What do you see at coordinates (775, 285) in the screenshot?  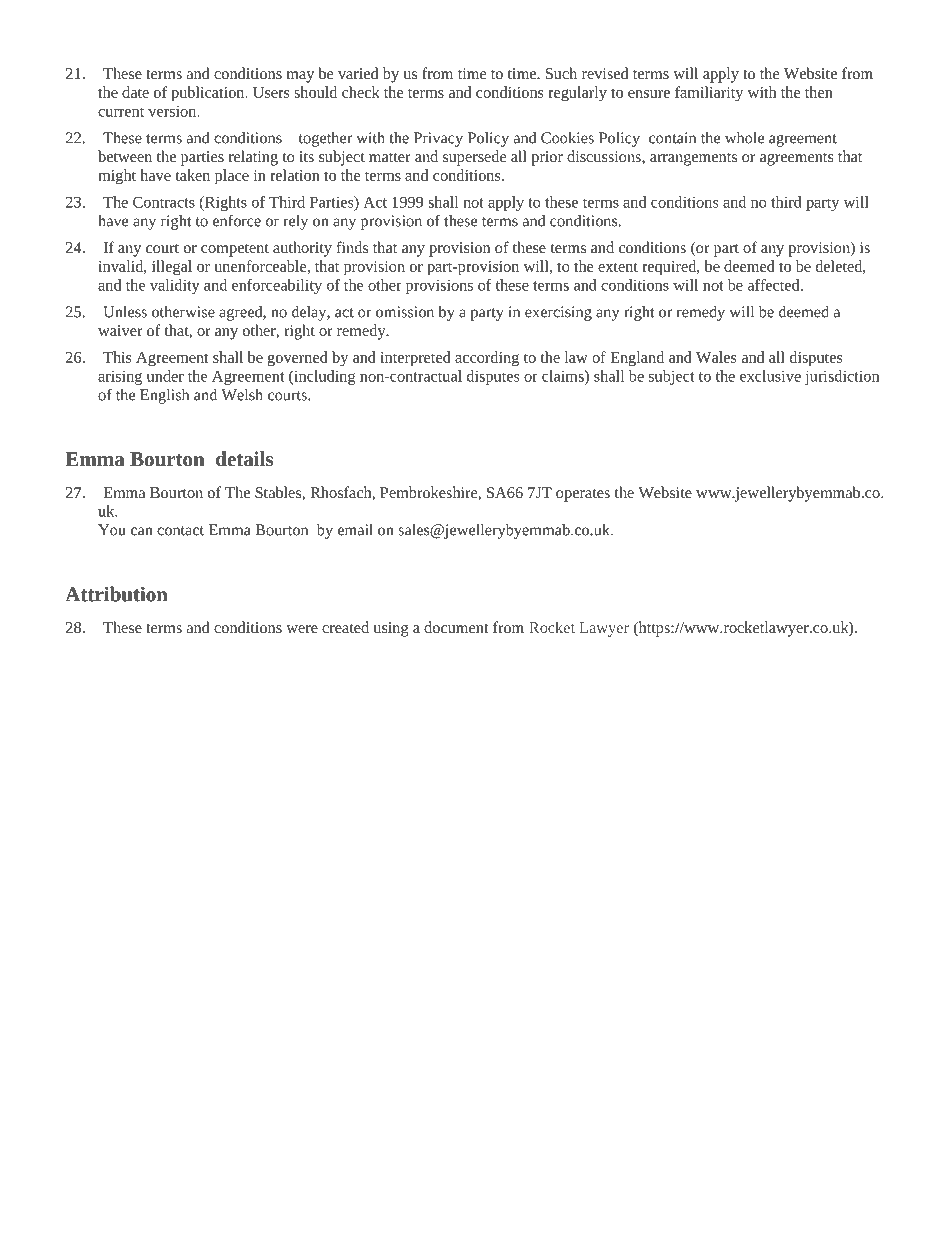 I see `affected` at bounding box center [775, 285].
